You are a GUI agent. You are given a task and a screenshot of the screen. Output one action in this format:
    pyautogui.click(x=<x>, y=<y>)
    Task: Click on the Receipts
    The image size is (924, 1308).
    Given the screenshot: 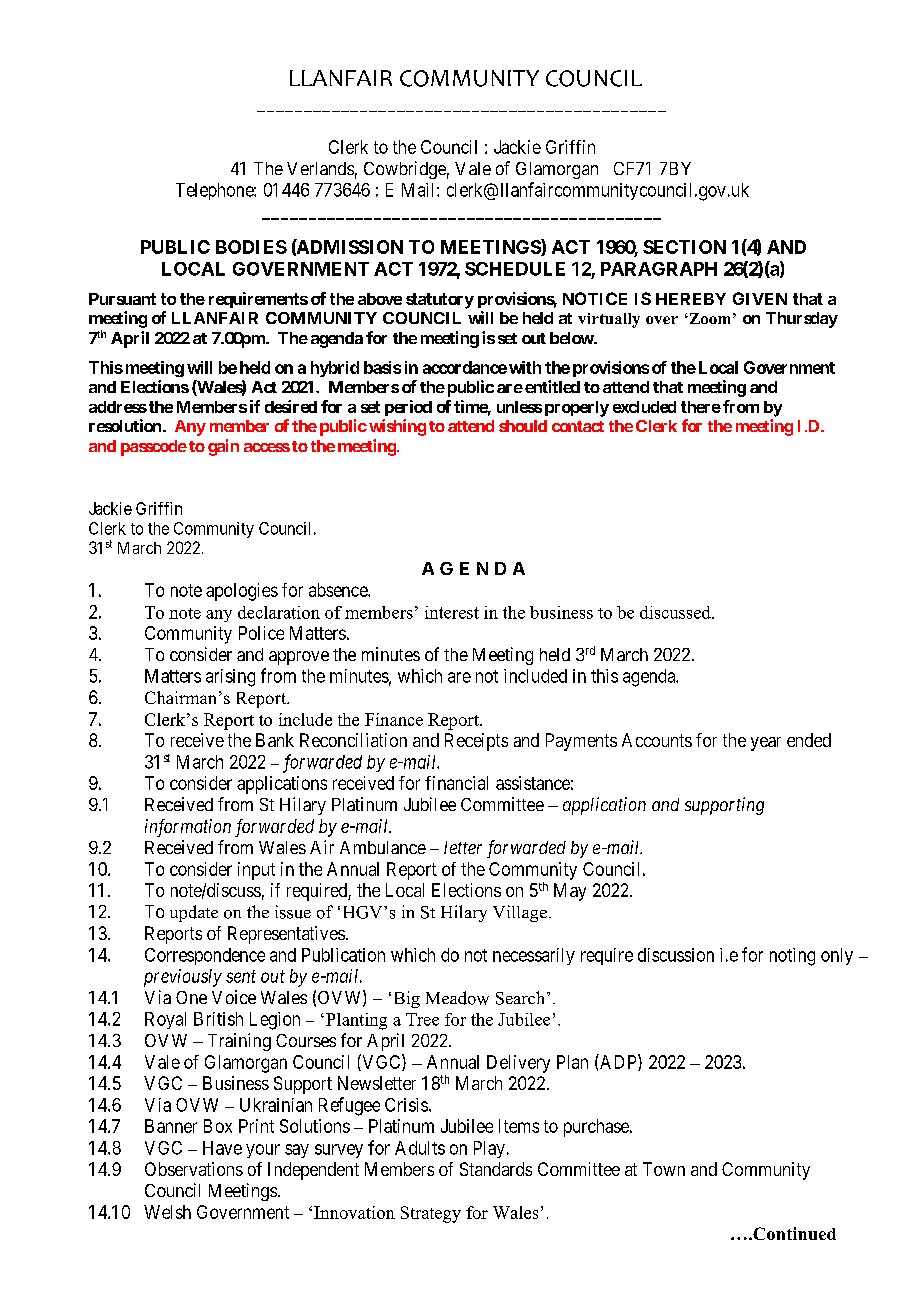 What is the action you would take?
    pyautogui.click(x=476, y=742)
